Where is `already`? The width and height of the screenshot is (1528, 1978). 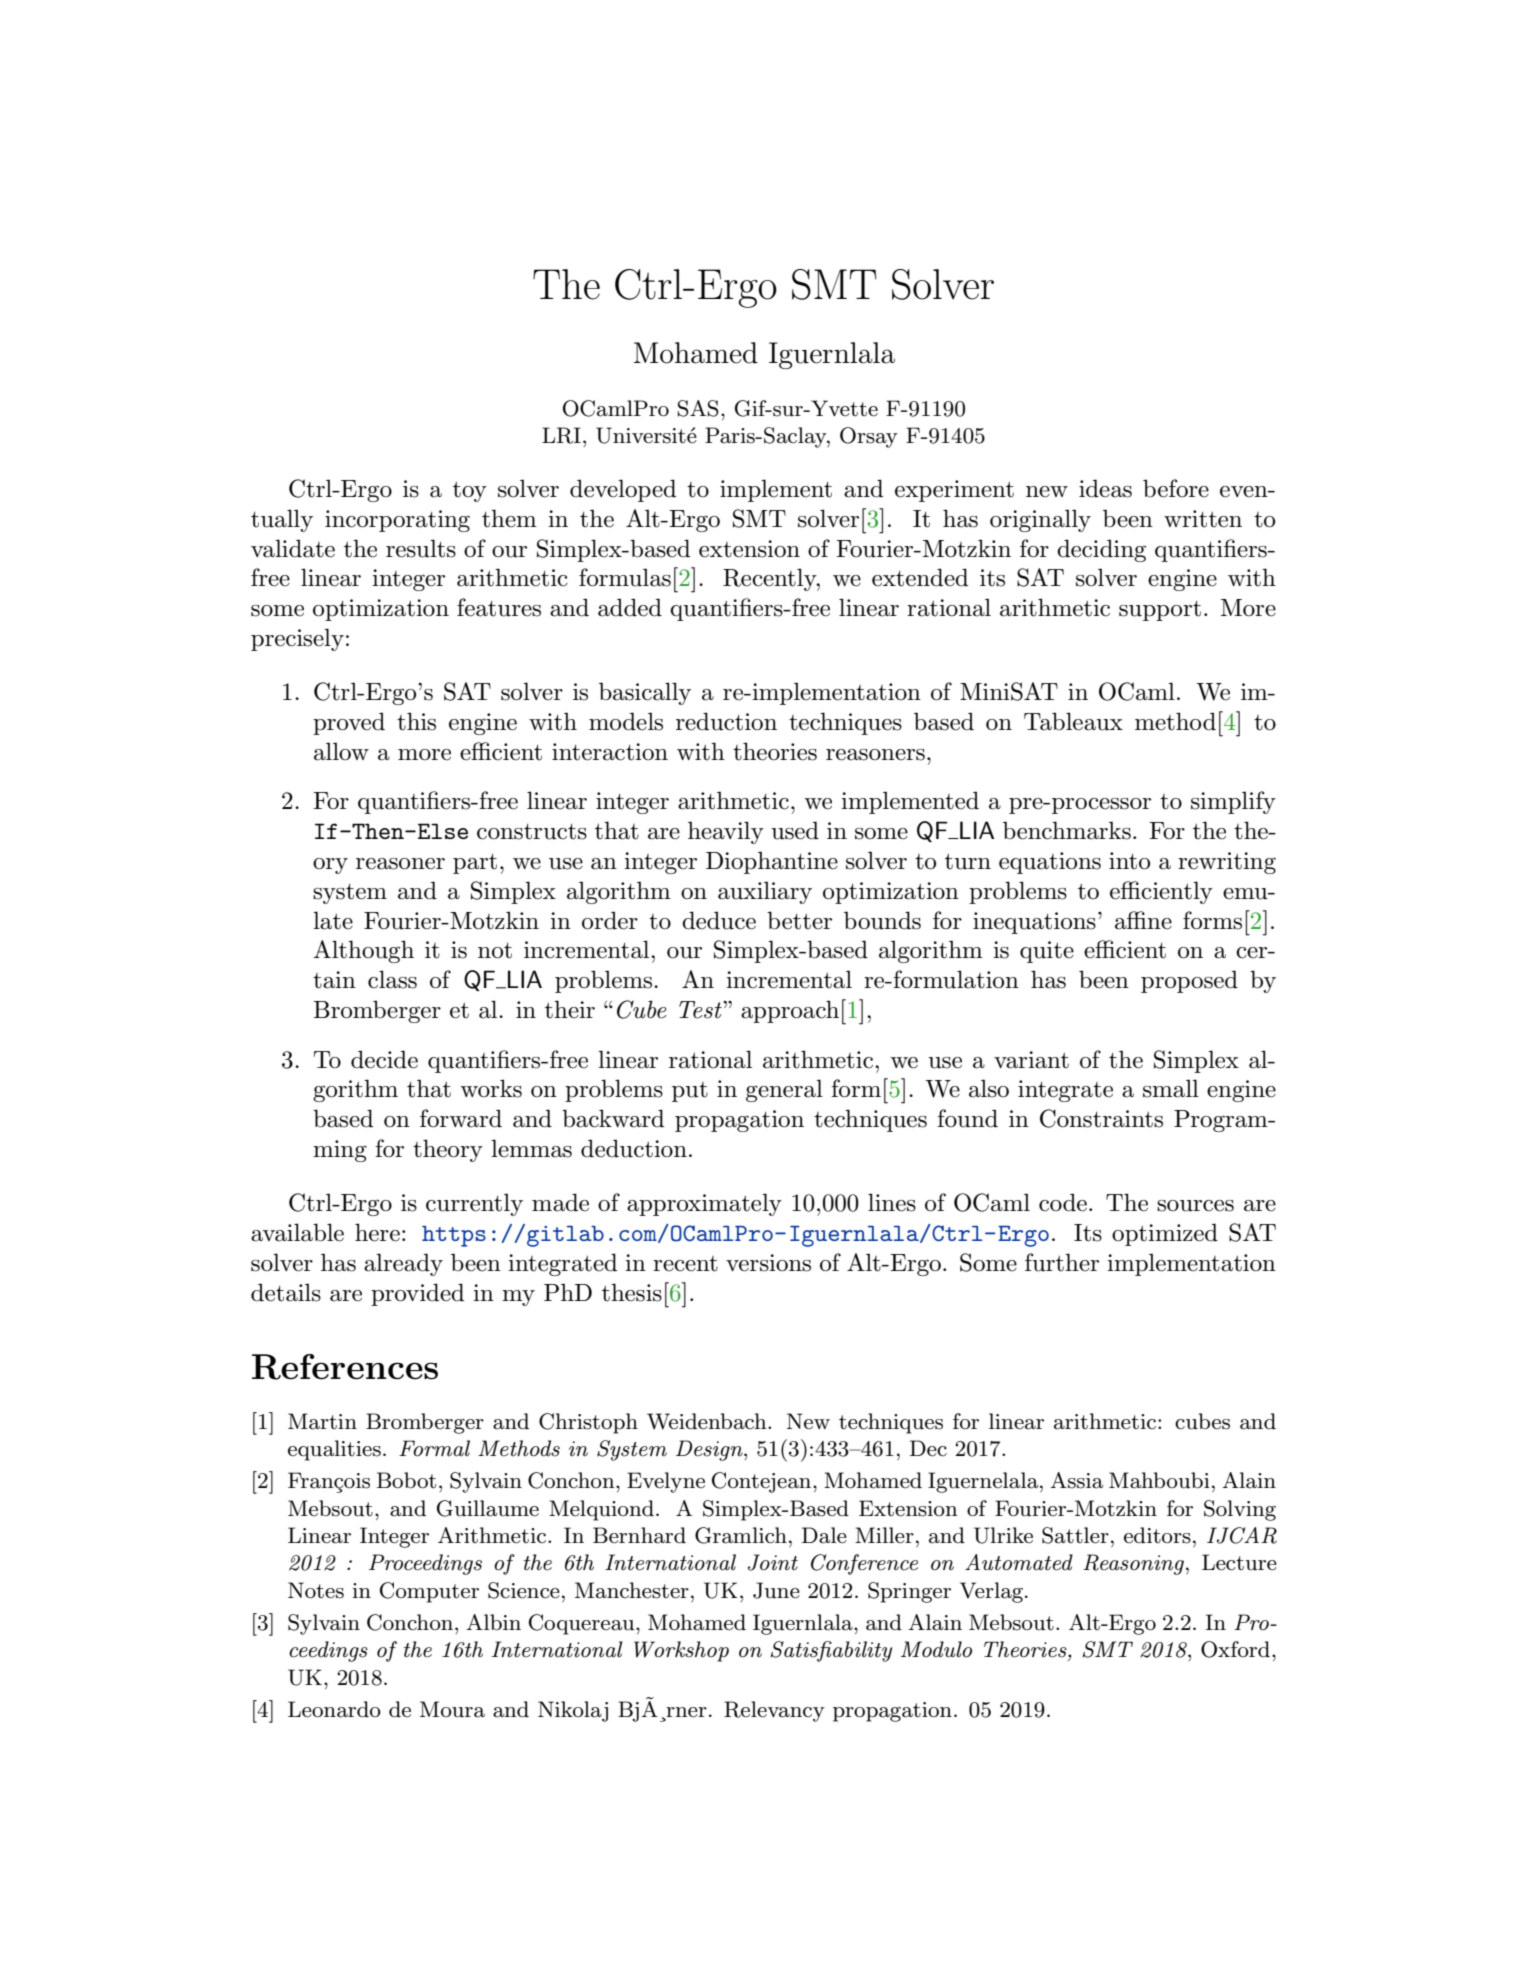
already is located at coordinates (403, 1264).
